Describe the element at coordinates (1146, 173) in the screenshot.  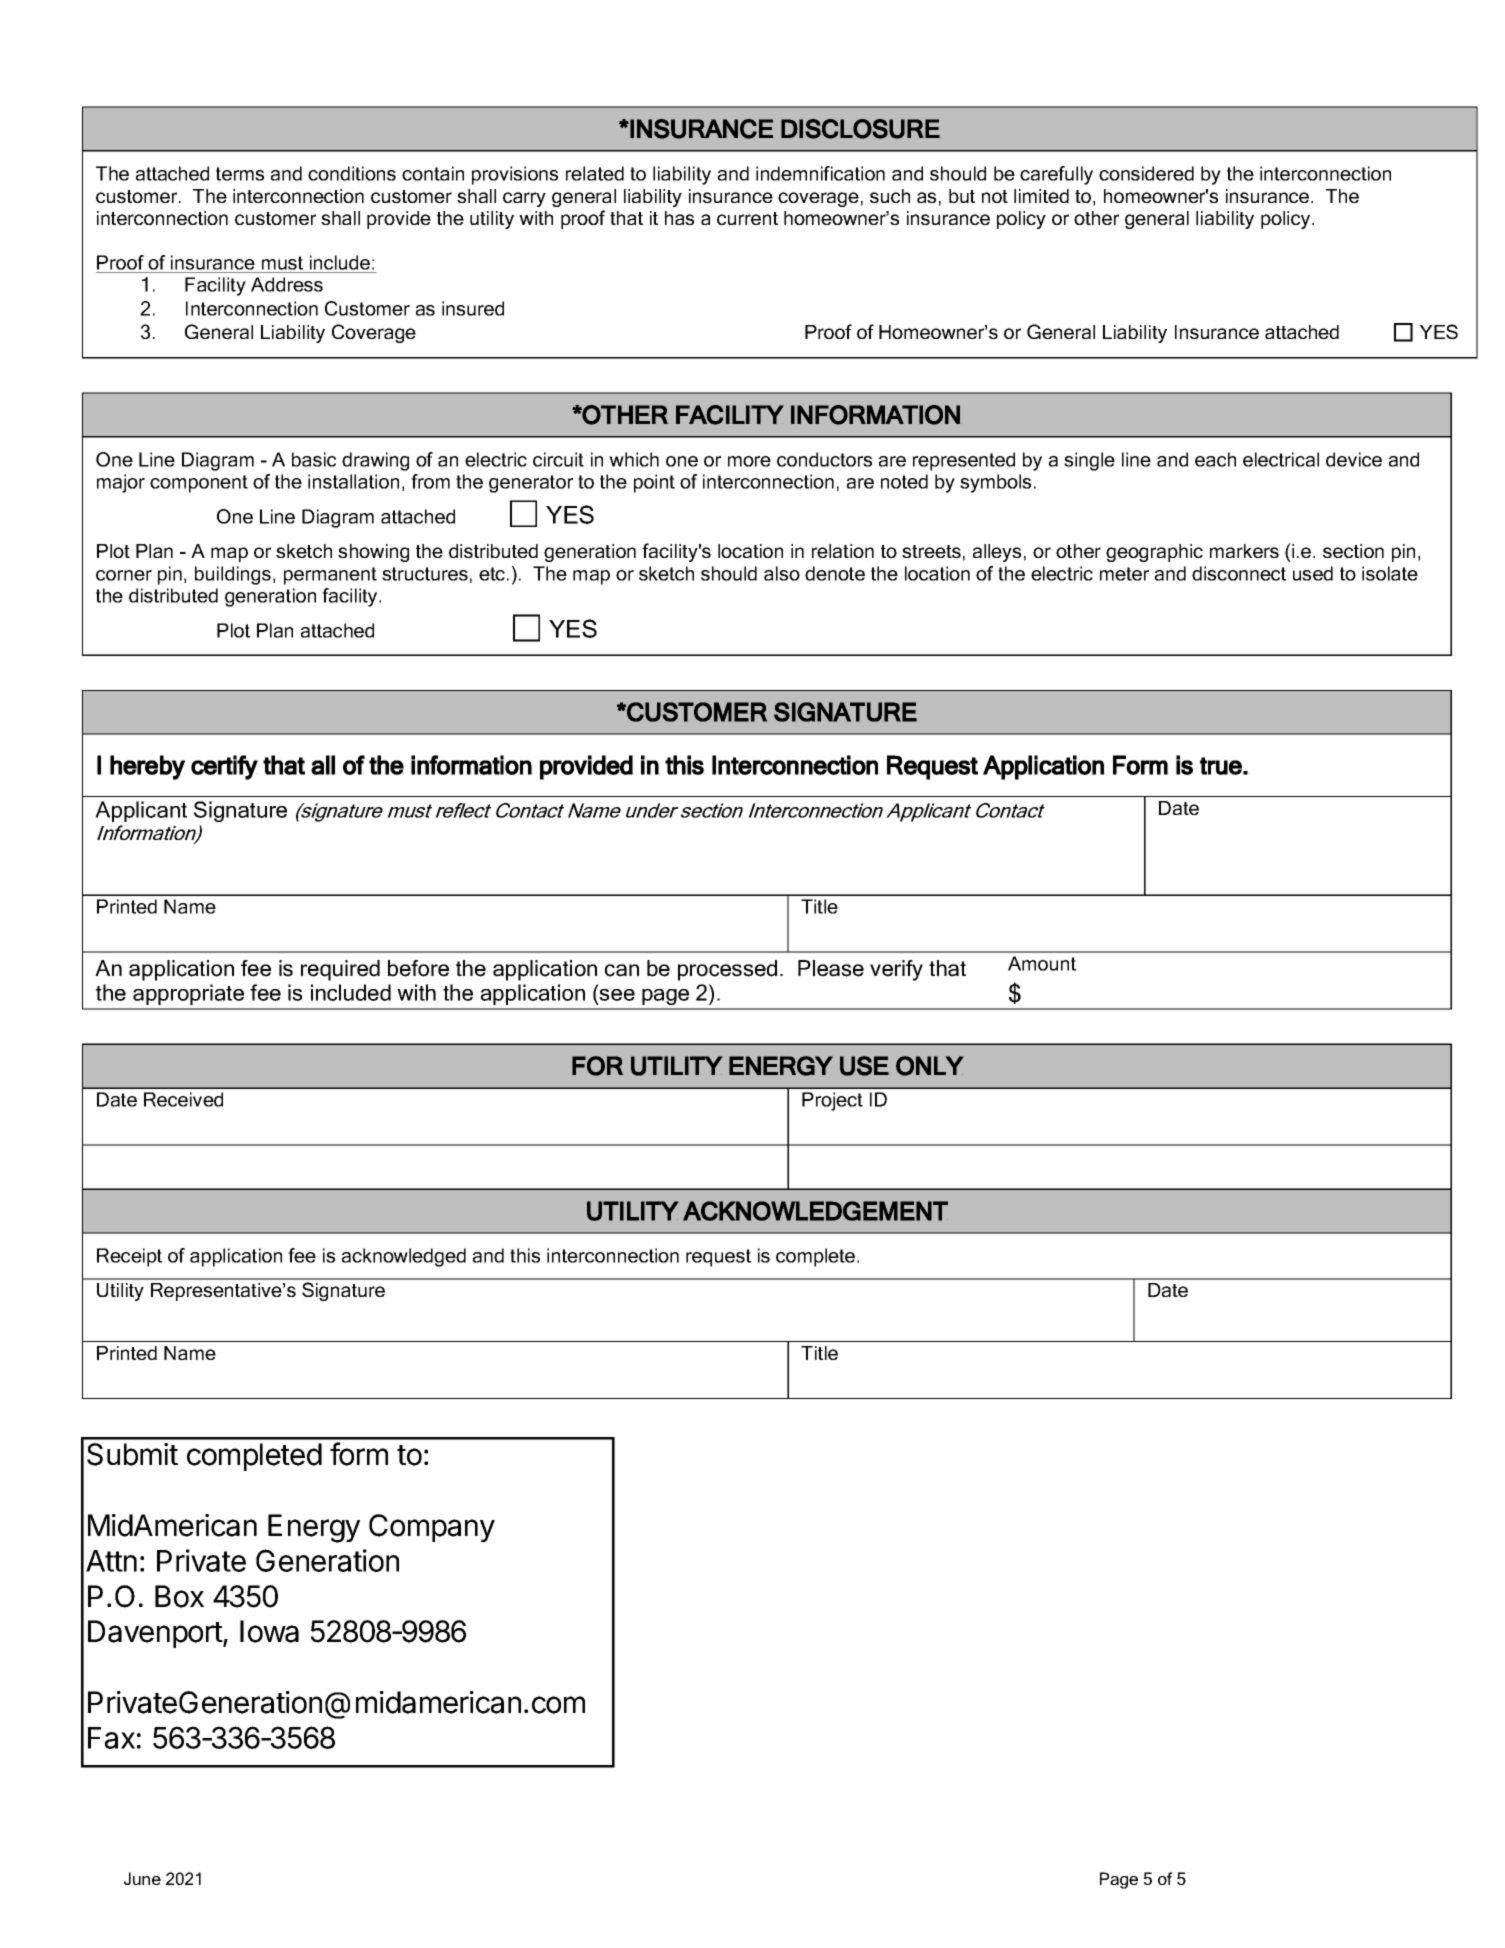
I see `considered` at that location.
